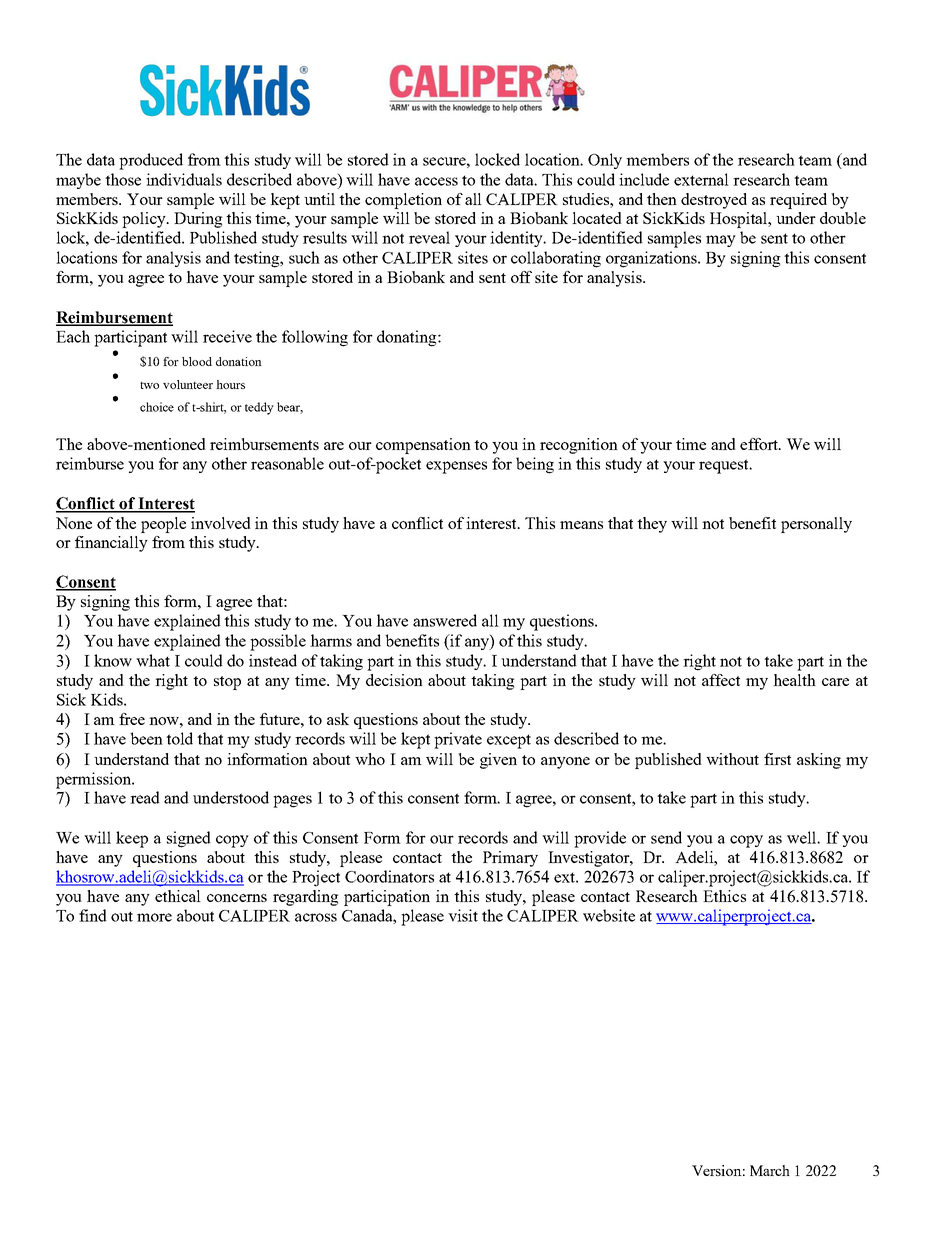 The image size is (952, 1233). What do you see at coordinates (724, 896) in the document?
I see `Ethics` at bounding box center [724, 896].
